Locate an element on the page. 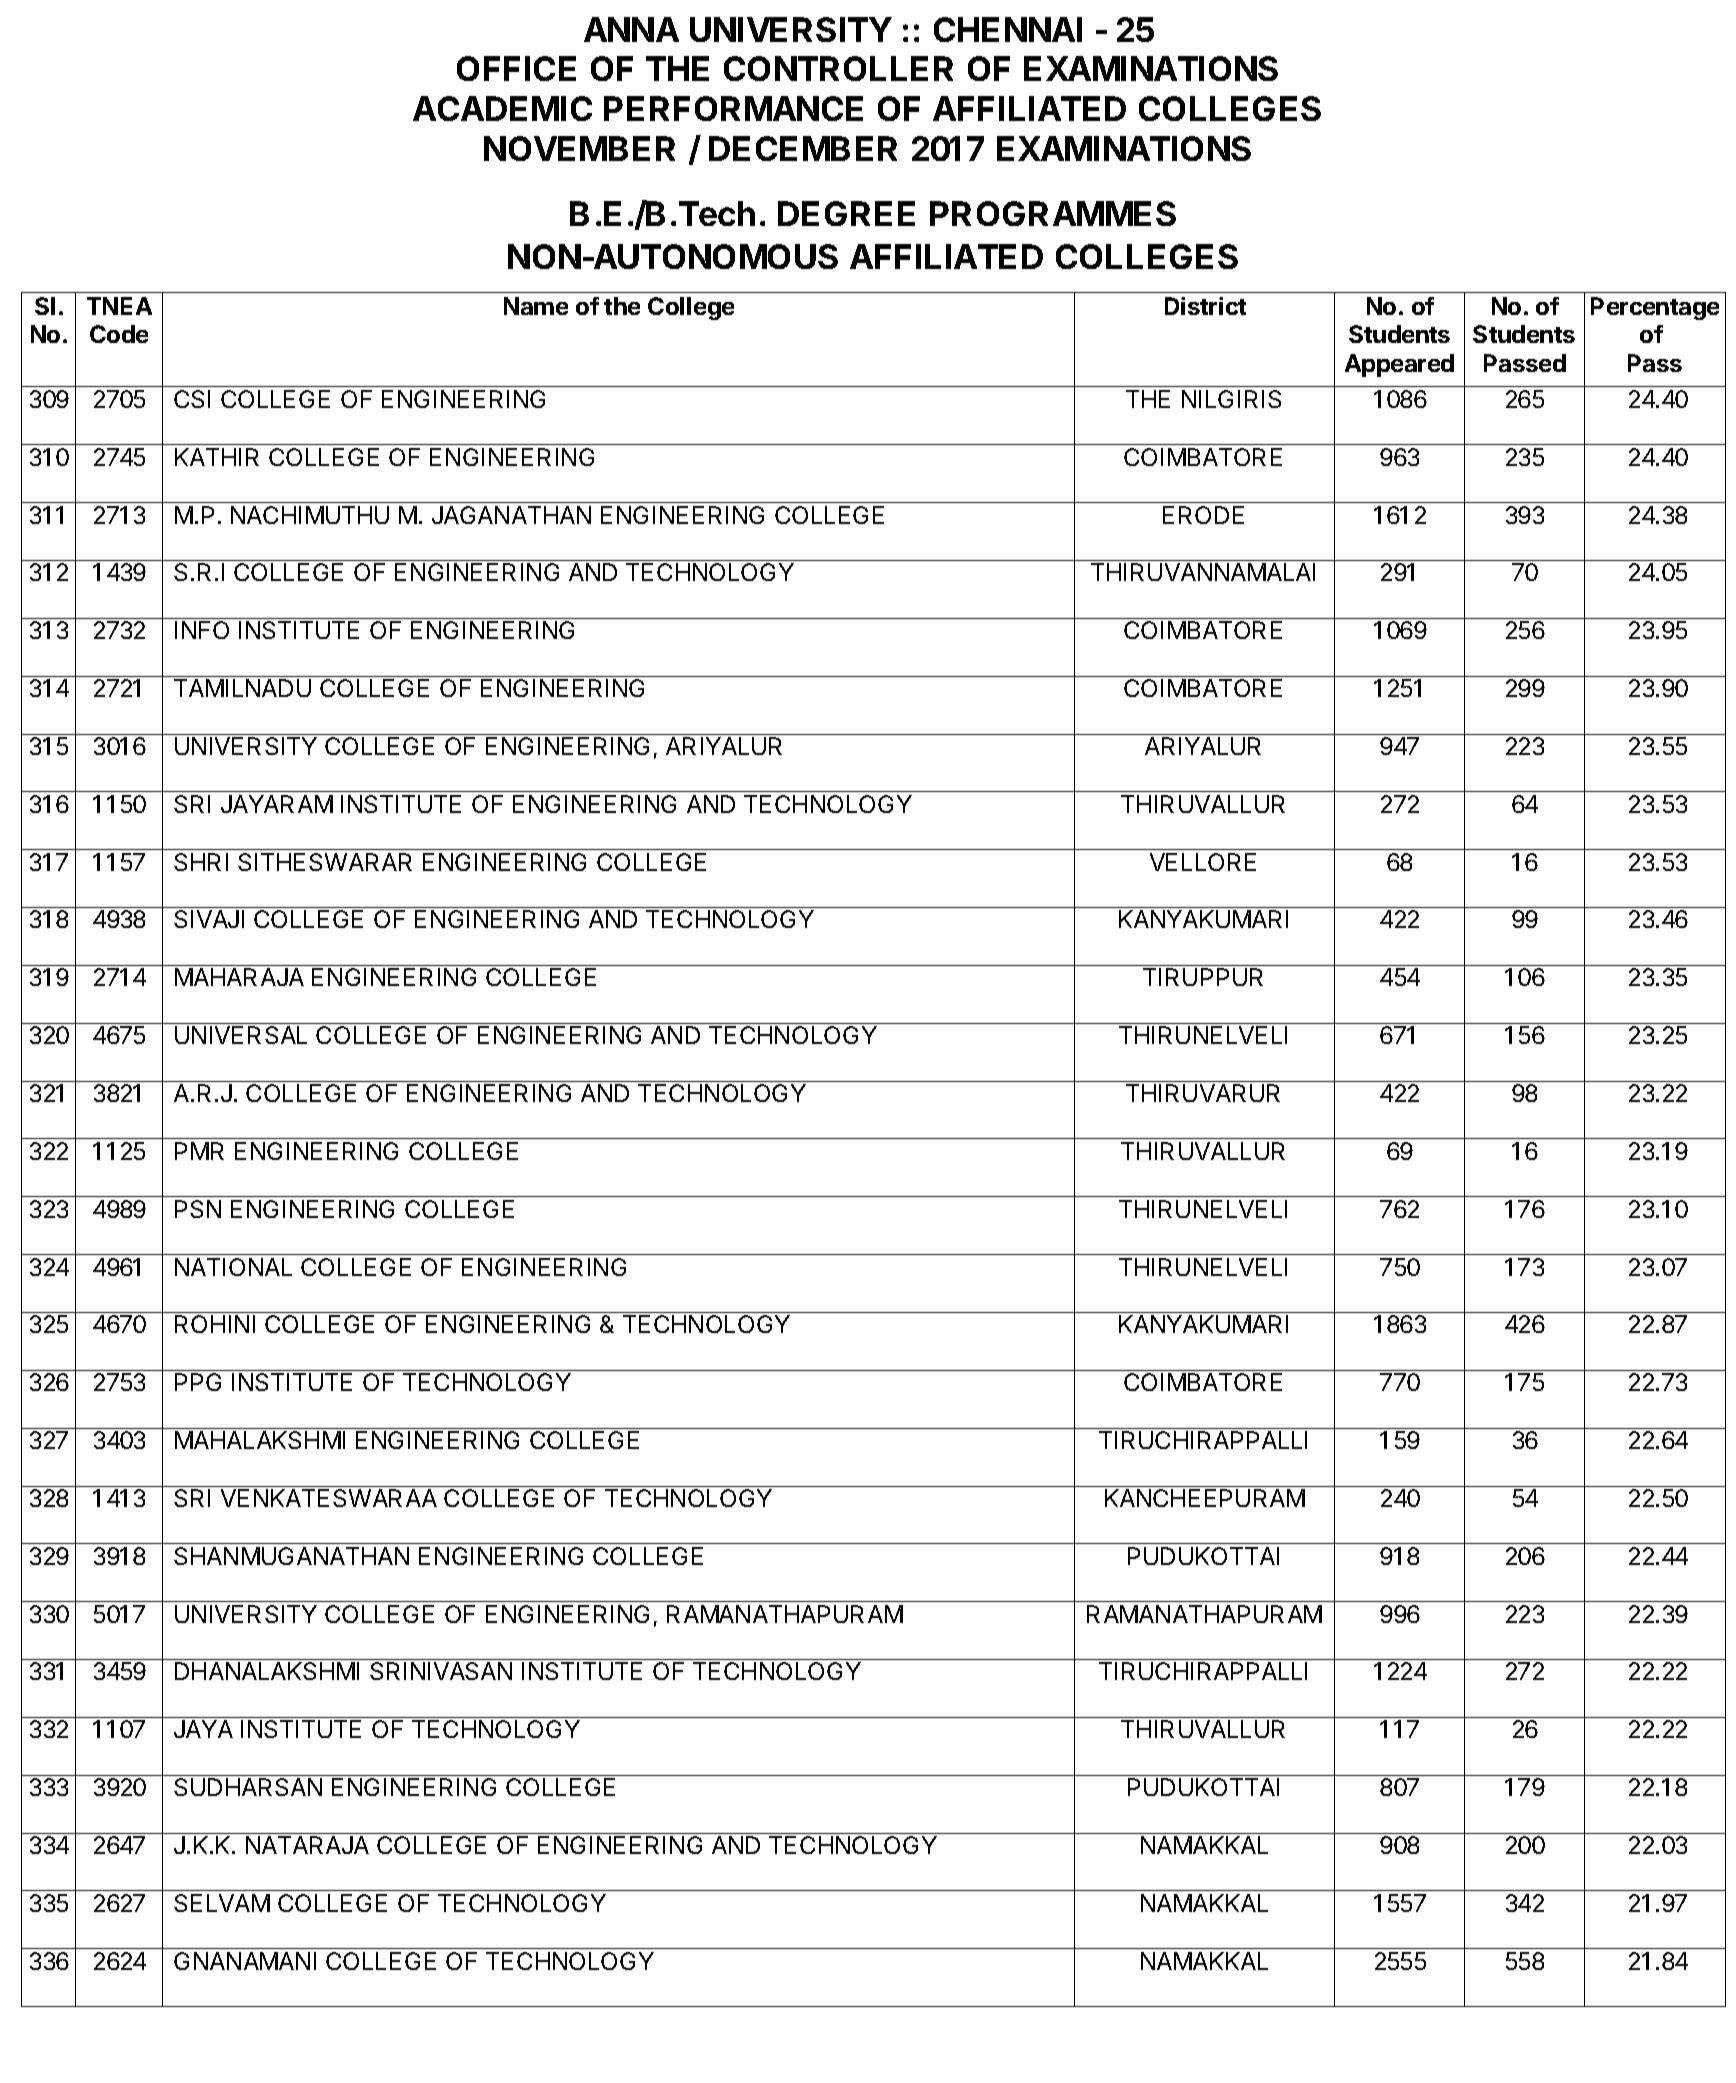 Image resolution: width=1736 pixels, height=2083 pixels. PSN is located at coordinates (198, 1209).
